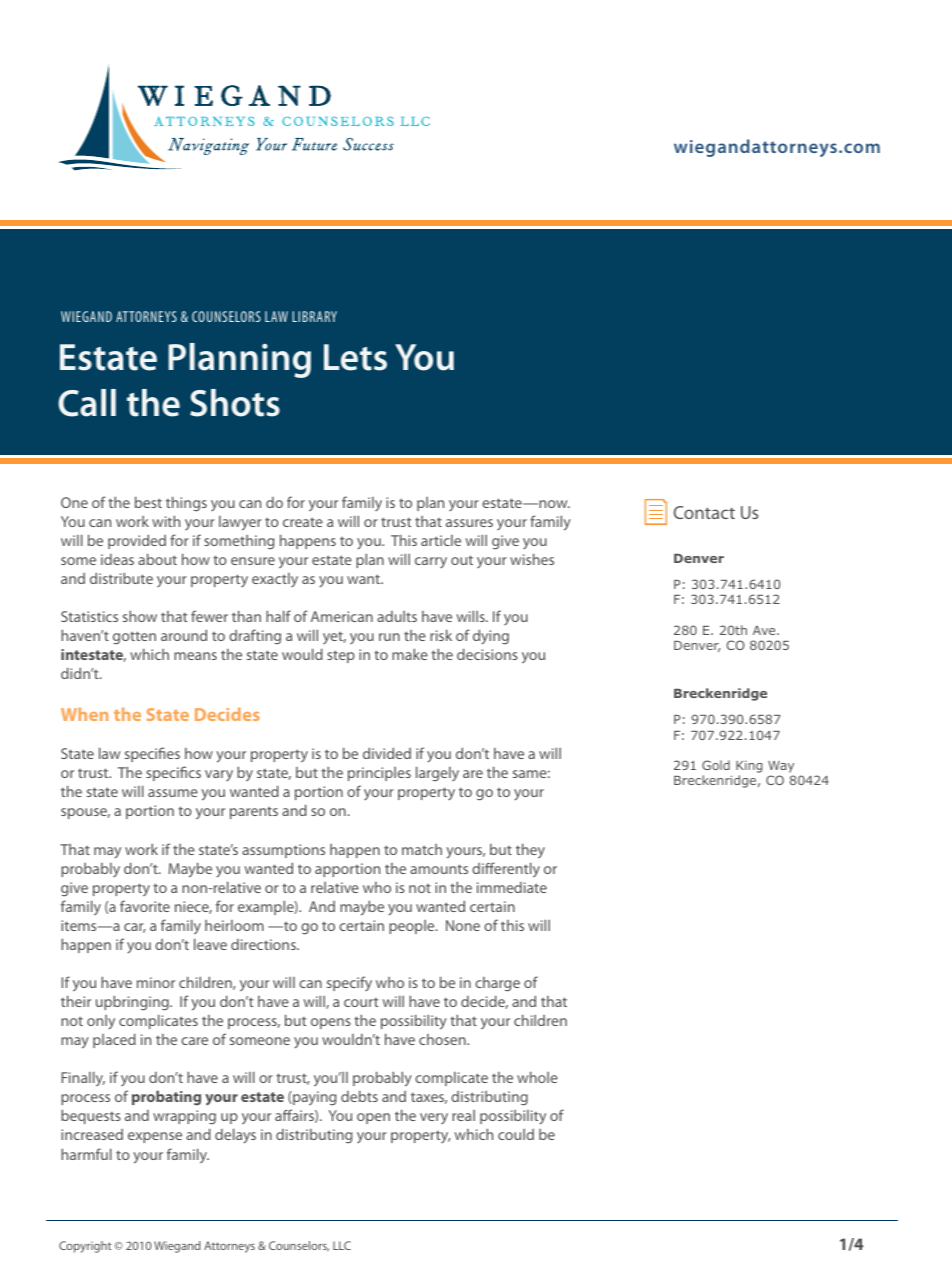 This page has width=952, height=1271. Describe the element at coordinates (85, 1247) in the page. I see `Copyright` at that location.
